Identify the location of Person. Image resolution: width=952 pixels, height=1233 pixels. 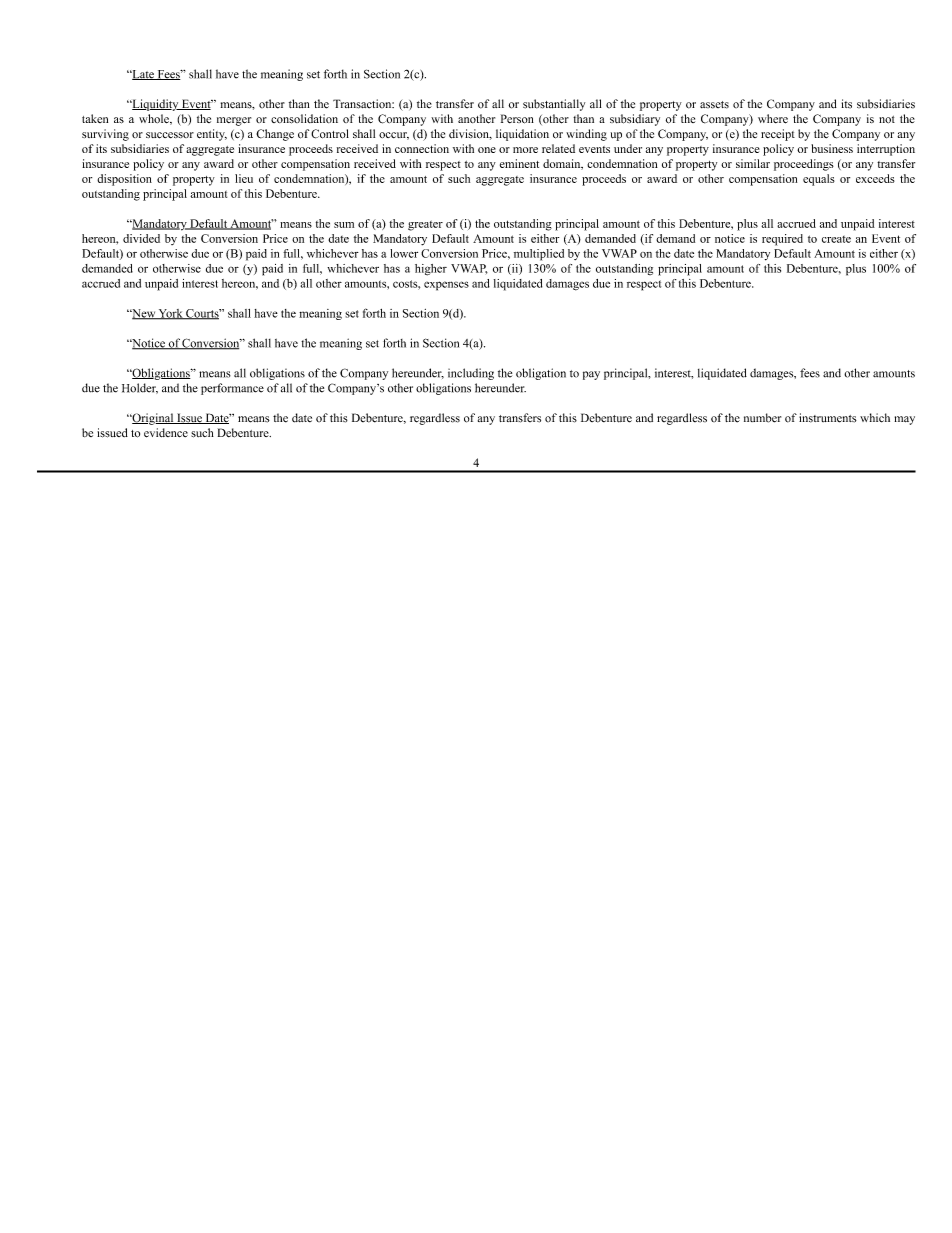
(517, 119).
